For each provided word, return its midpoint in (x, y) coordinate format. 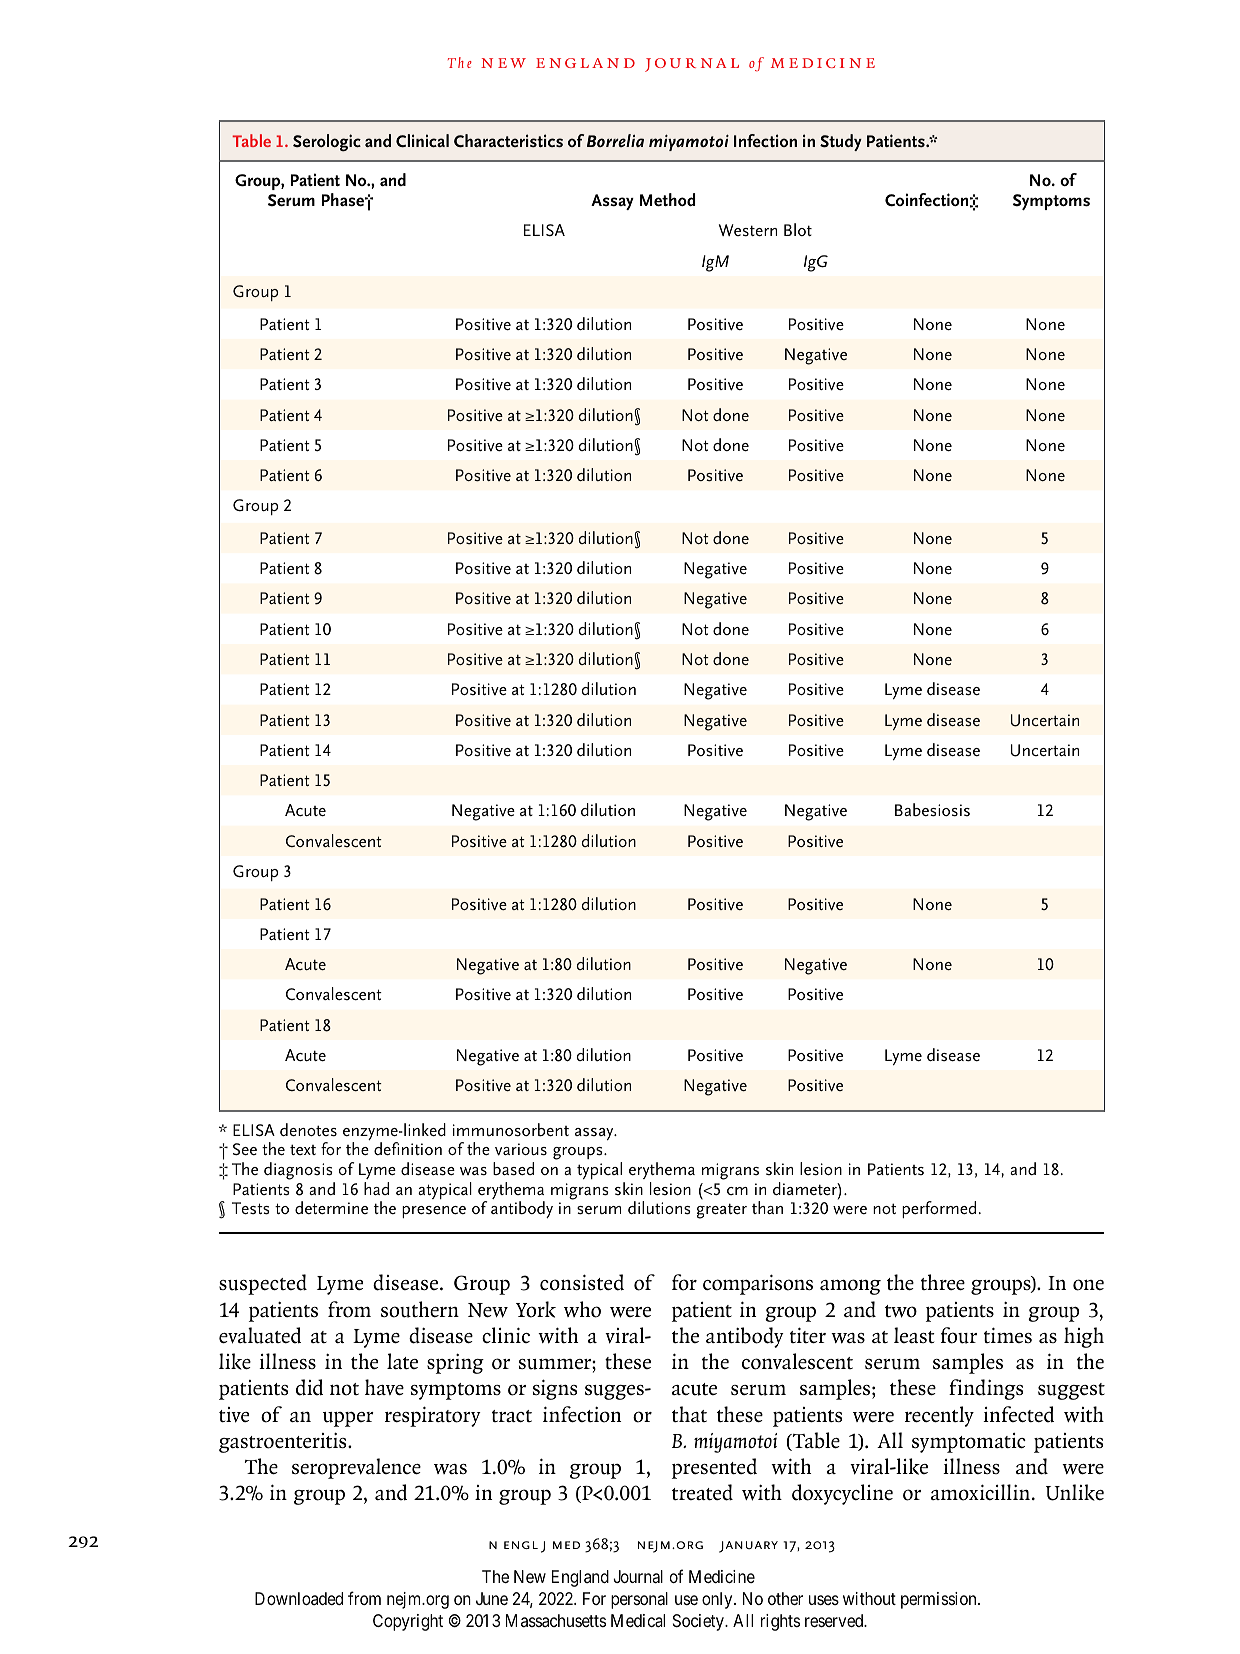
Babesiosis (932, 810)
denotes (308, 1130)
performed (939, 1209)
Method (667, 200)
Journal (638, 1577)
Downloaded (299, 1598)
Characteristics (508, 141)
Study (841, 142)
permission (940, 1600)
